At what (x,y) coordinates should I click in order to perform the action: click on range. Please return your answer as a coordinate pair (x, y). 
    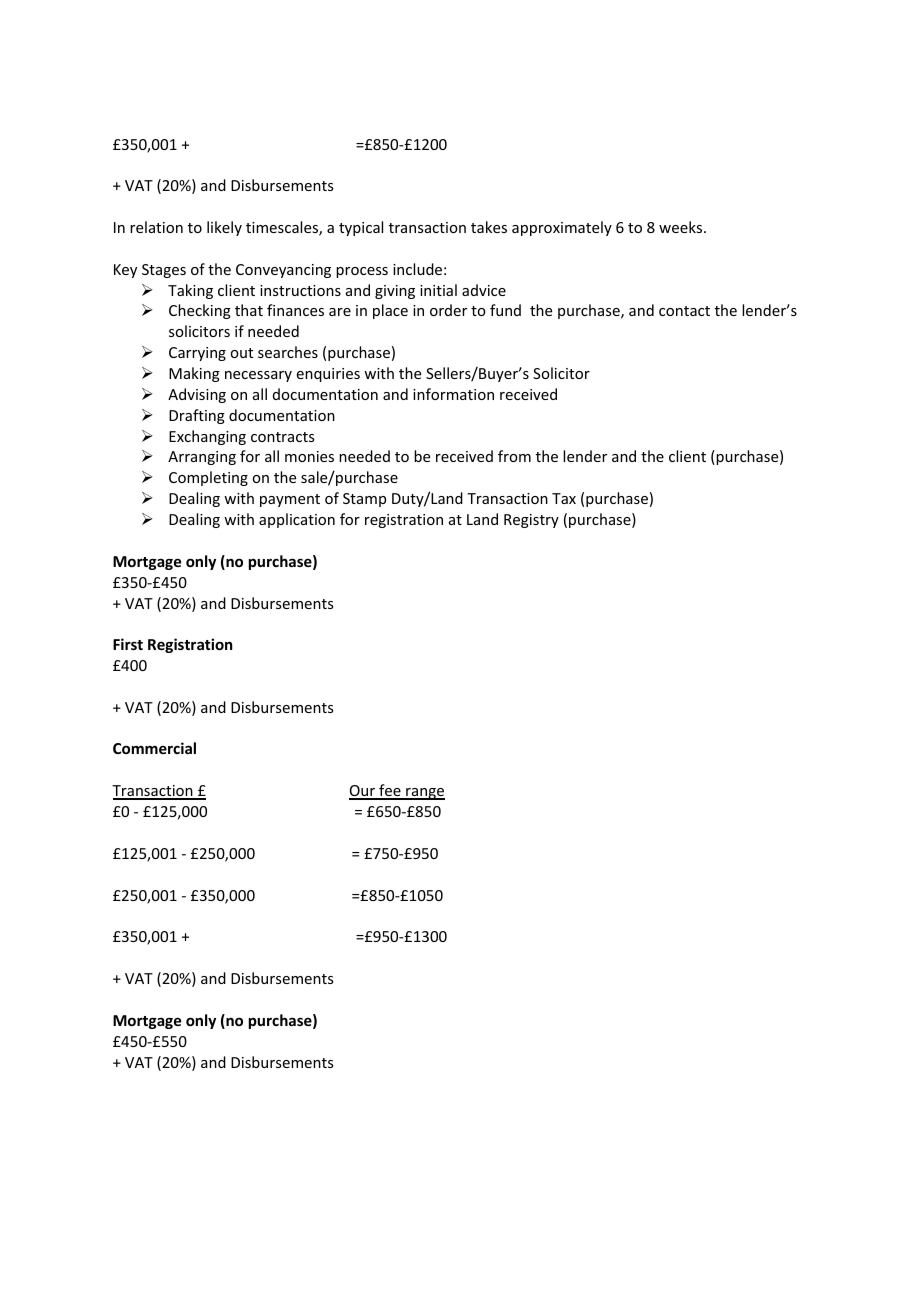
    Looking at the image, I should click on (424, 794).
